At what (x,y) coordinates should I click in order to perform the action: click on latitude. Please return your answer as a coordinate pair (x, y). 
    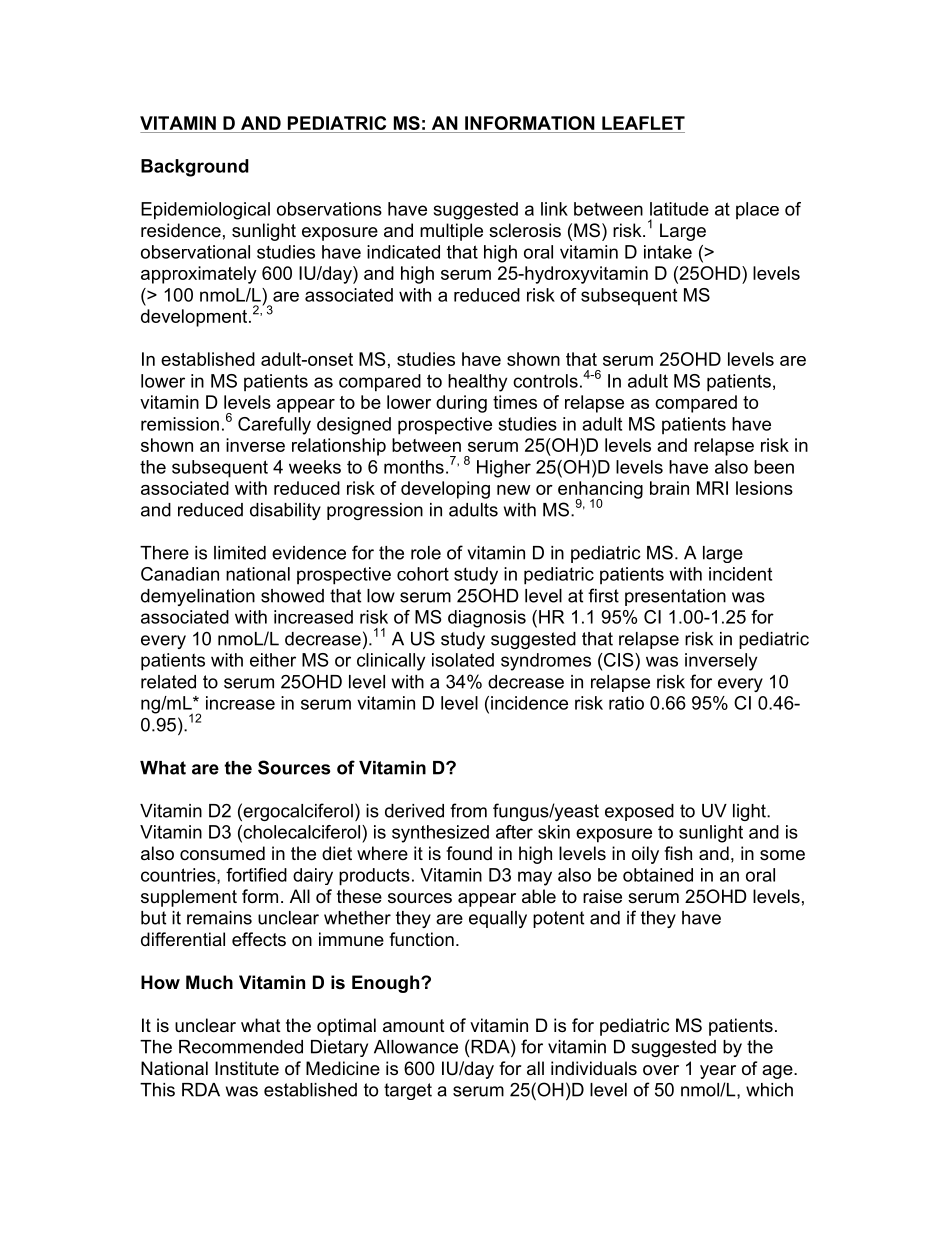
    Looking at the image, I should click on (679, 209).
